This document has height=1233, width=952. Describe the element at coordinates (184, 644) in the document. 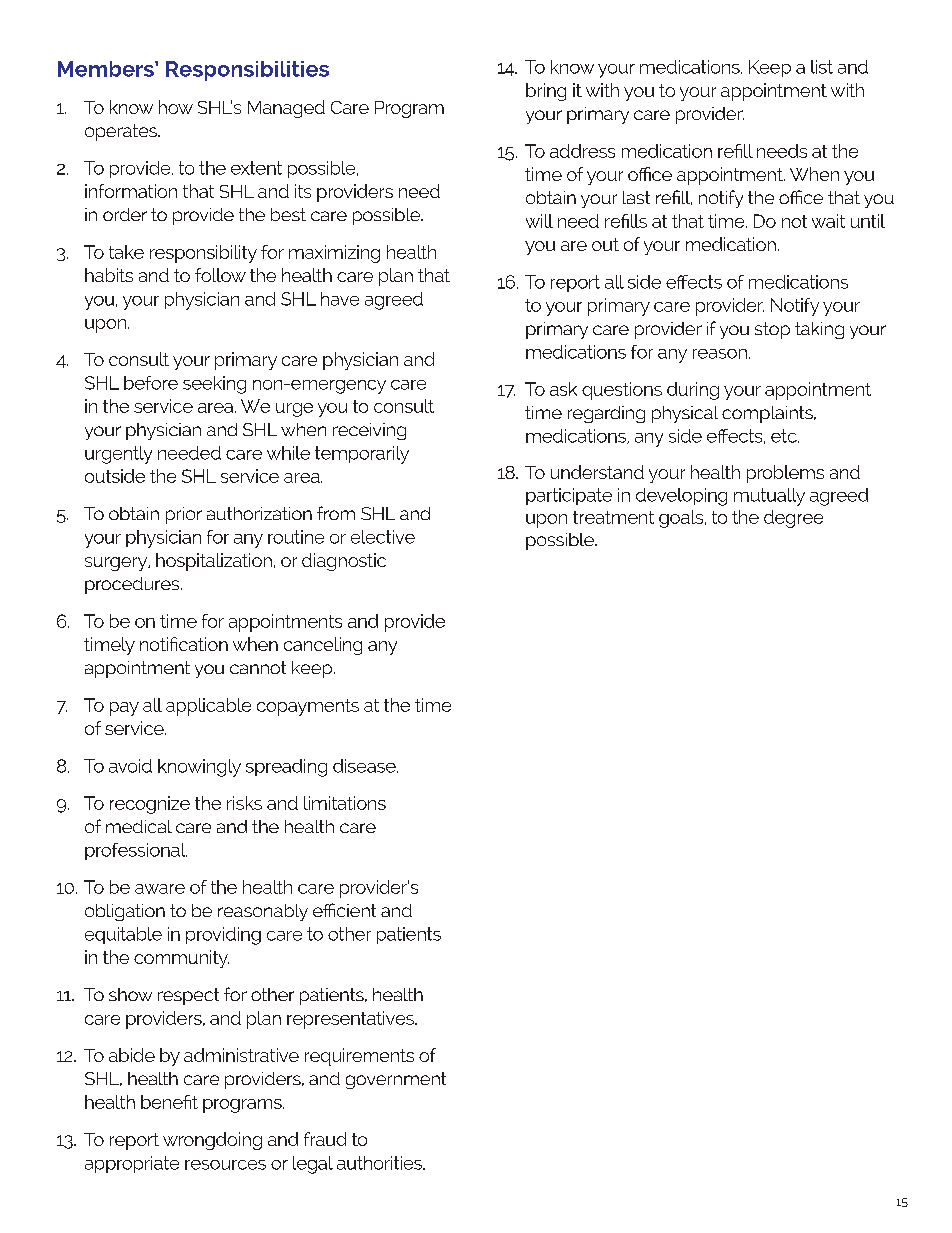

I see `notification` at that location.
